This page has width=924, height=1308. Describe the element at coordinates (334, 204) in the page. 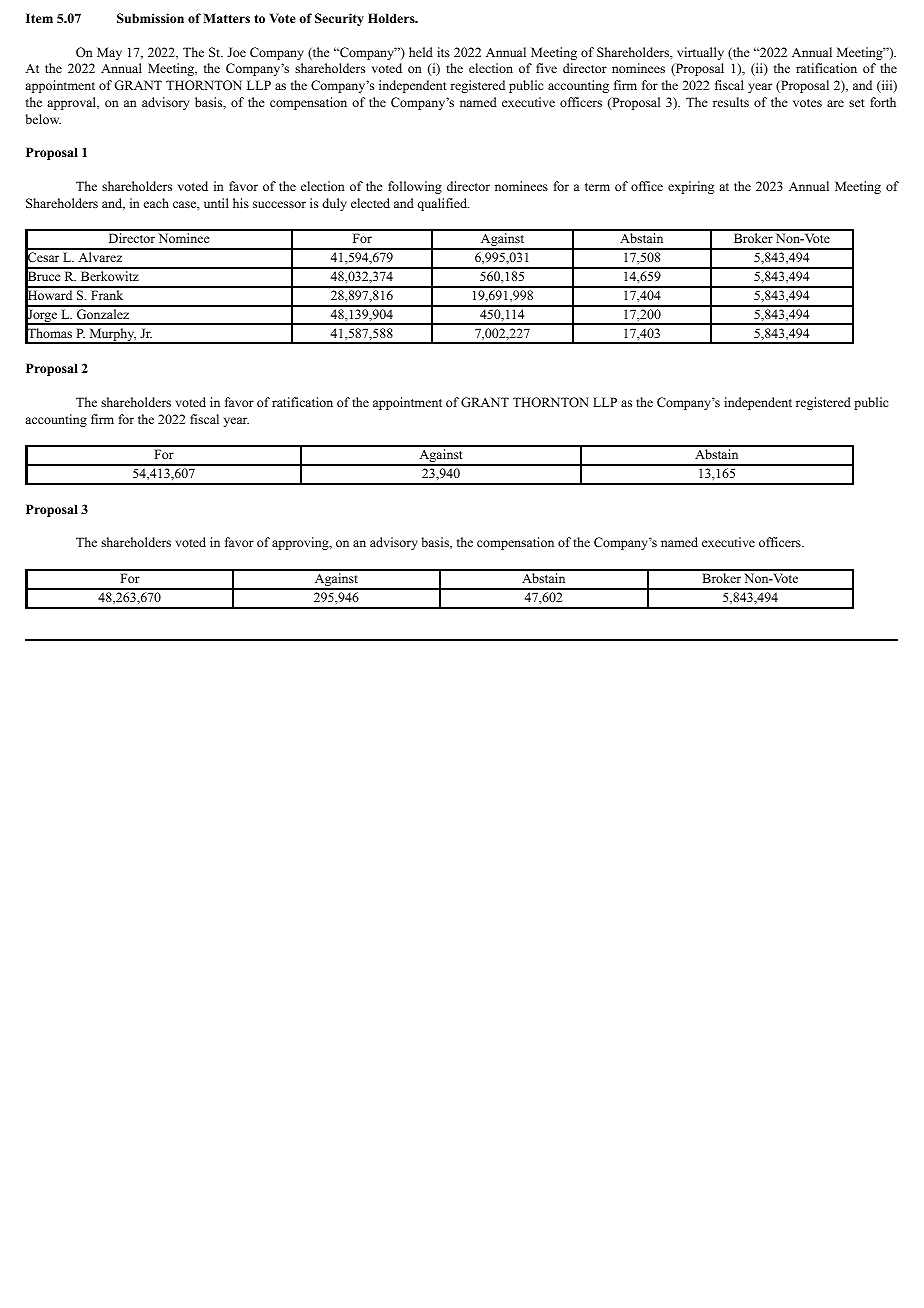

I see `duly` at that location.
